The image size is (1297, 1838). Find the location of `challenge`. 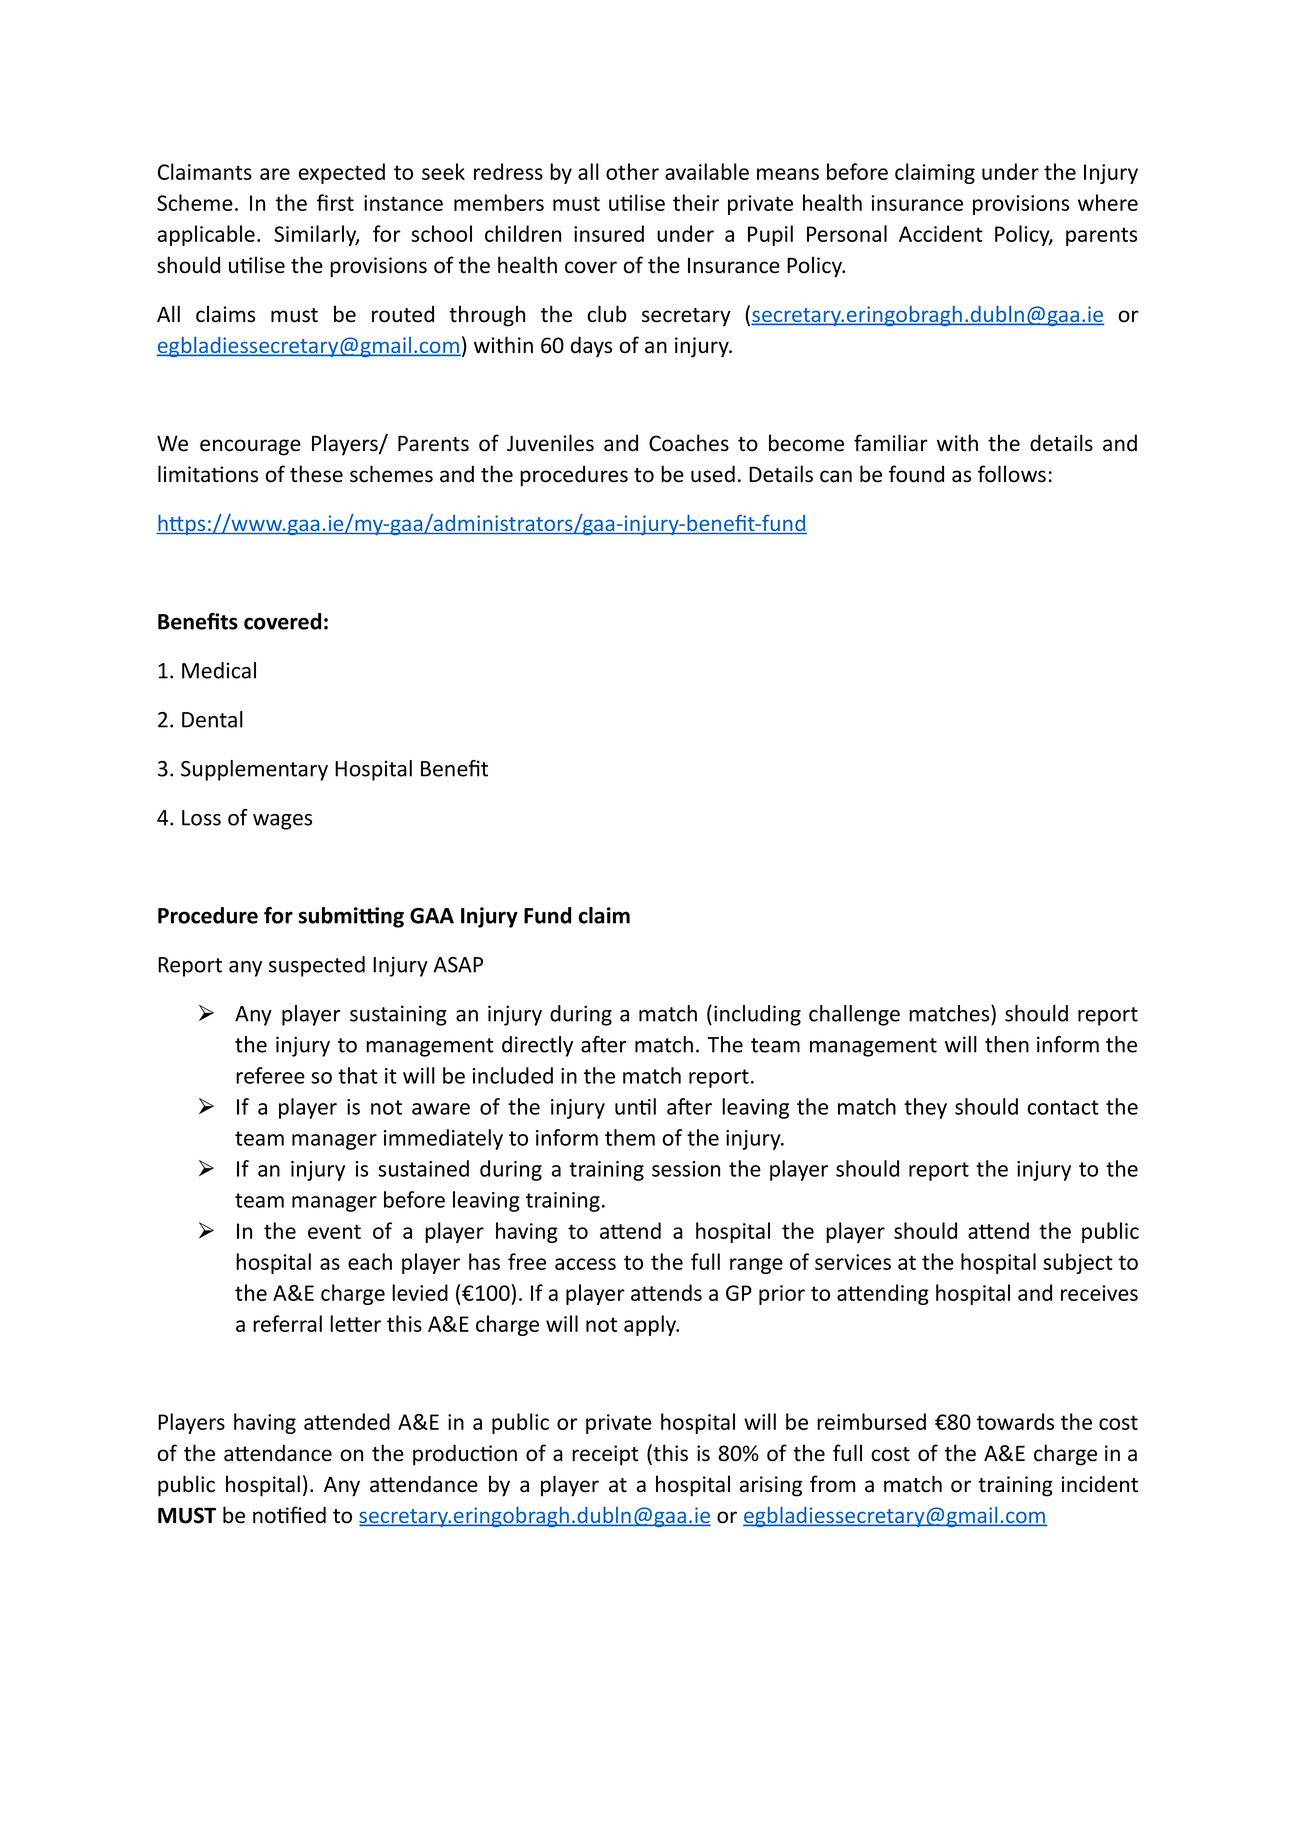

challenge is located at coordinates (854, 1015).
